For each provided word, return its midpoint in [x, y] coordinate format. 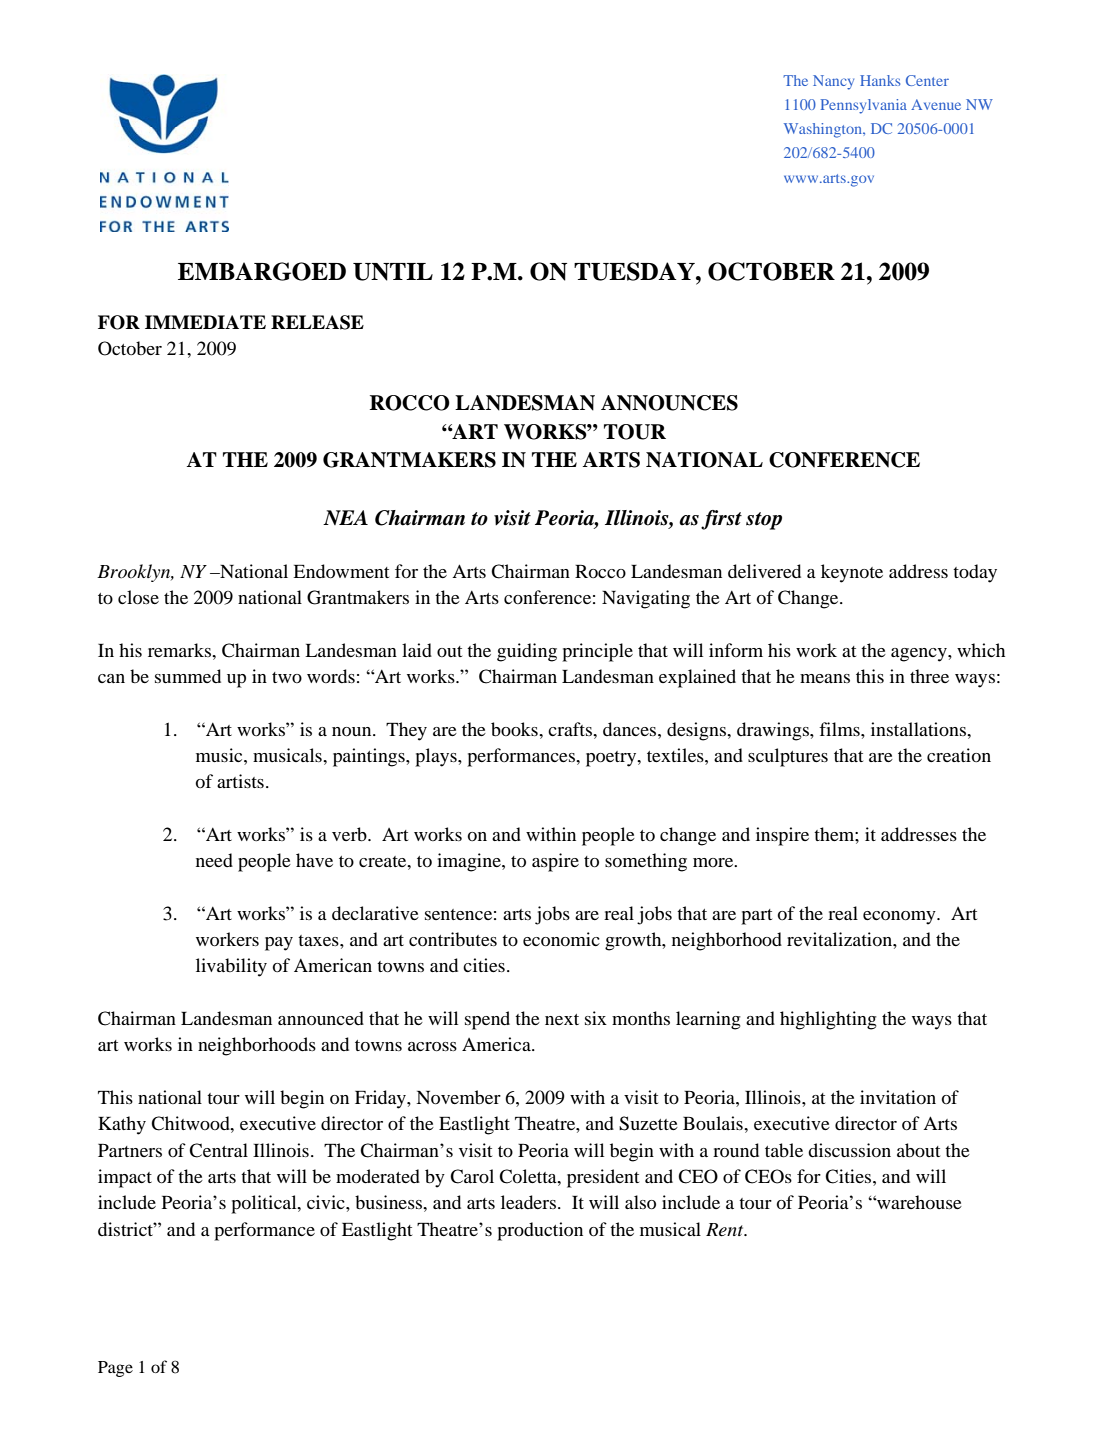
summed [188, 676]
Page [115, 1369]
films [840, 729]
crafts [571, 729]
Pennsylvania [864, 106]
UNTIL [393, 272]
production [540, 1231]
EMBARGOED [262, 271]
